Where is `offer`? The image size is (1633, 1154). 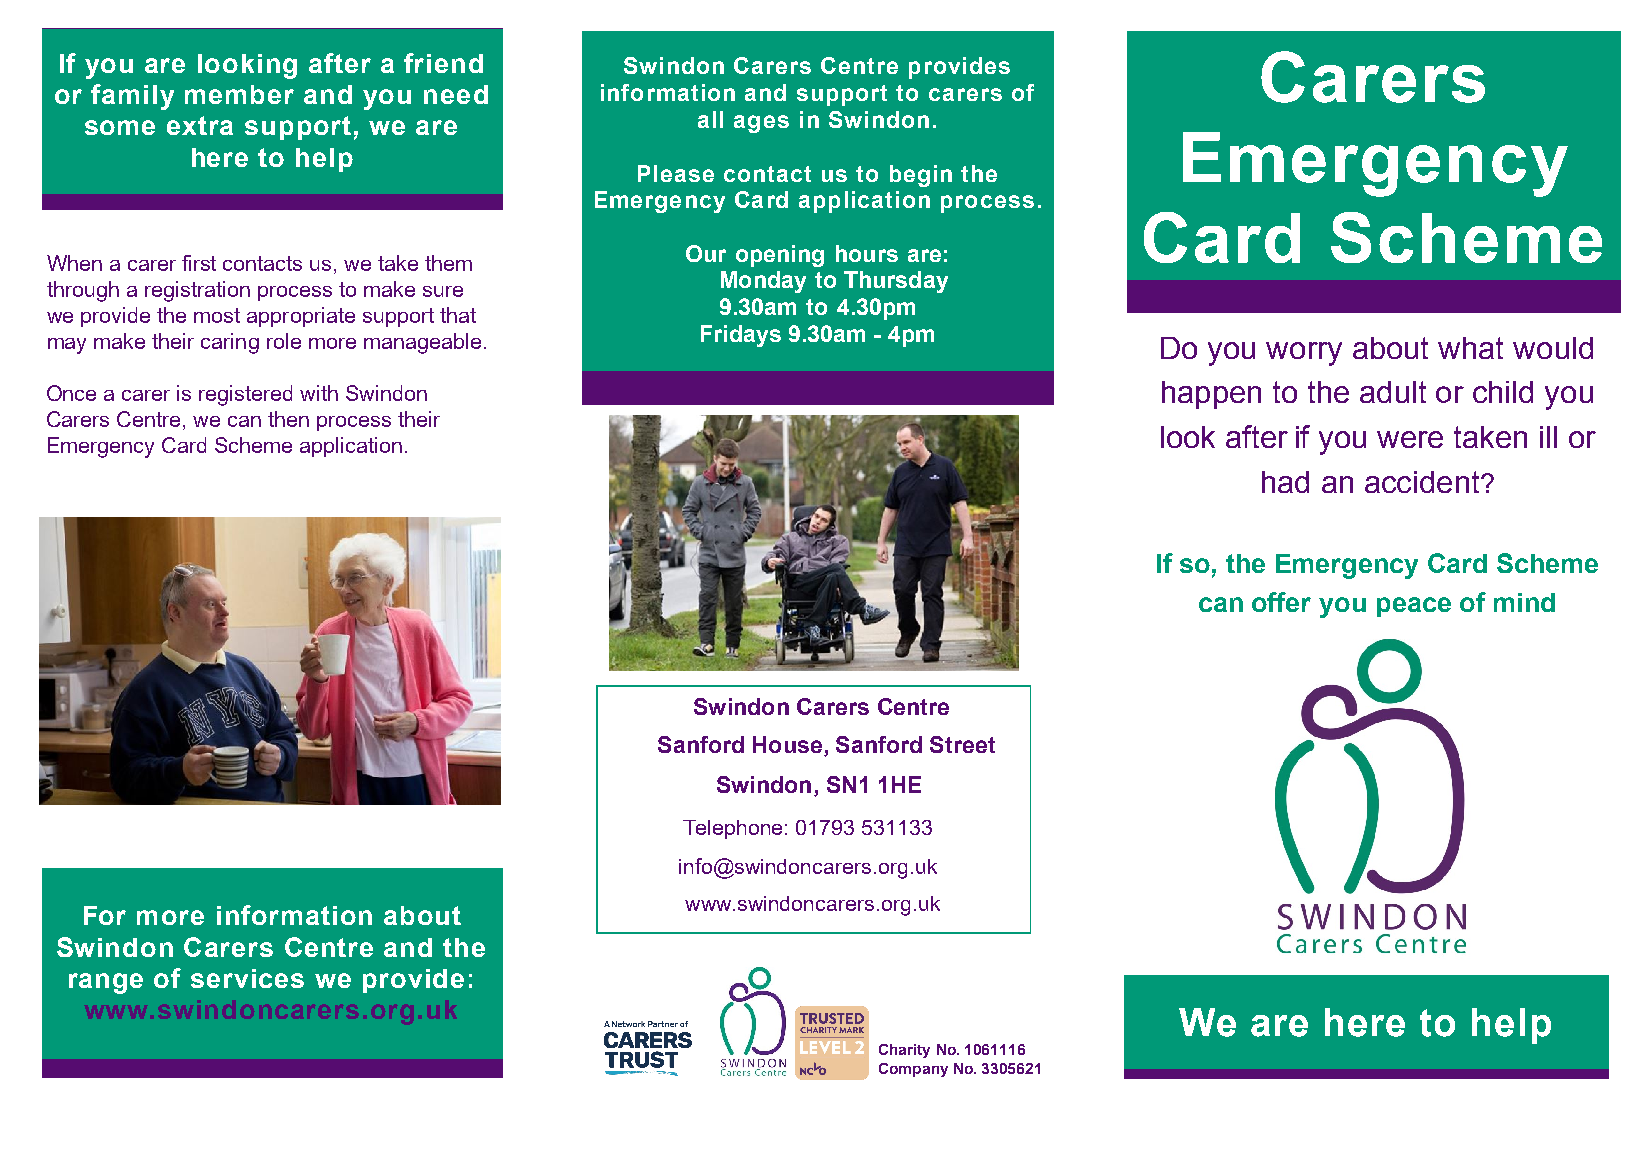
offer is located at coordinates (1281, 602).
